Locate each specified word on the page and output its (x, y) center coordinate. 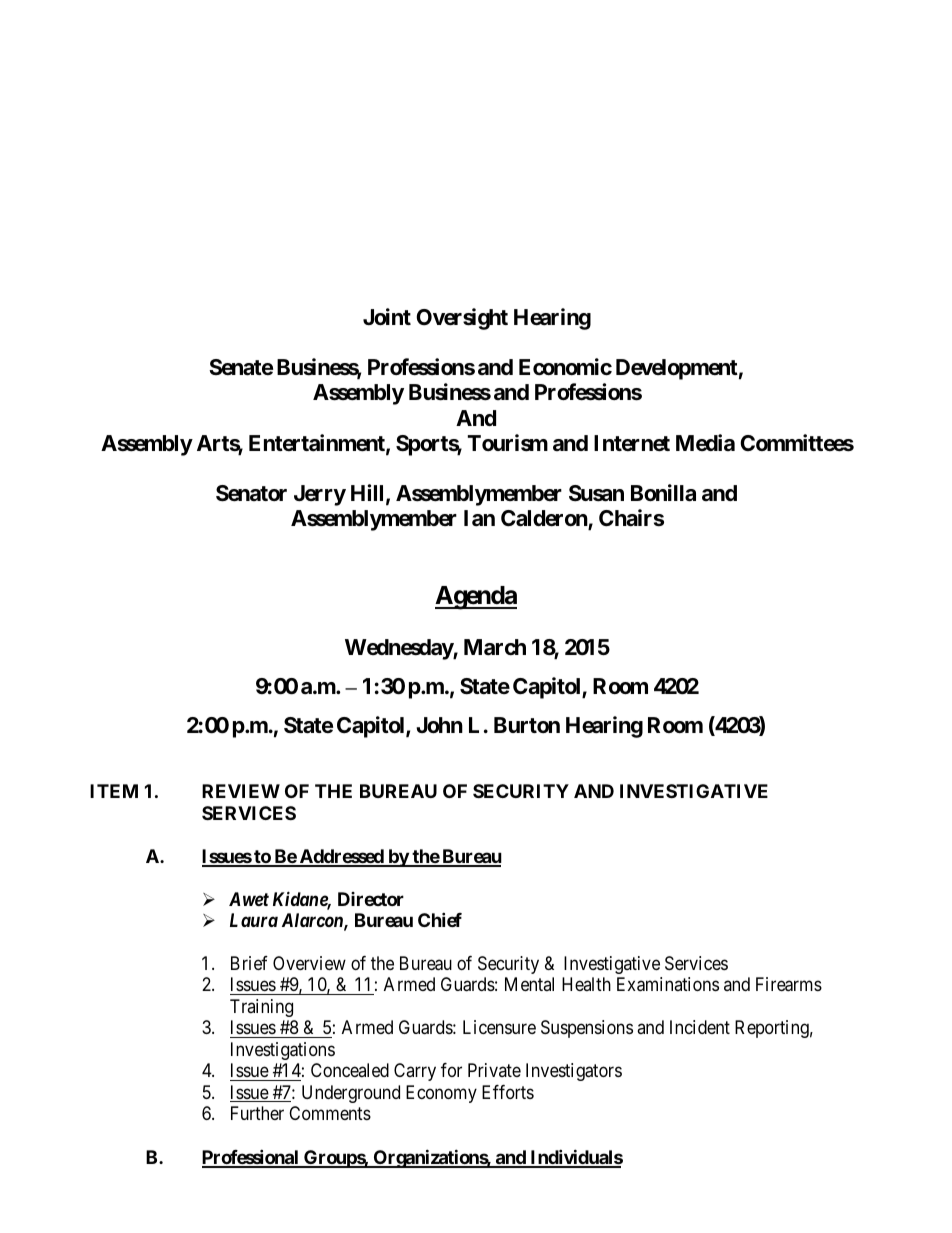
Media (705, 442)
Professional (251, 1158)
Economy (441, 1094)
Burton (527, 725)
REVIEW (241, 791)
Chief (440, 919)
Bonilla (663, 493)
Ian (479, 518)
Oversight (462, 319)
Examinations (668, 984)
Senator (251, 493)
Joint (387, 316)
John (439, 725)
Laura (254, 920)
